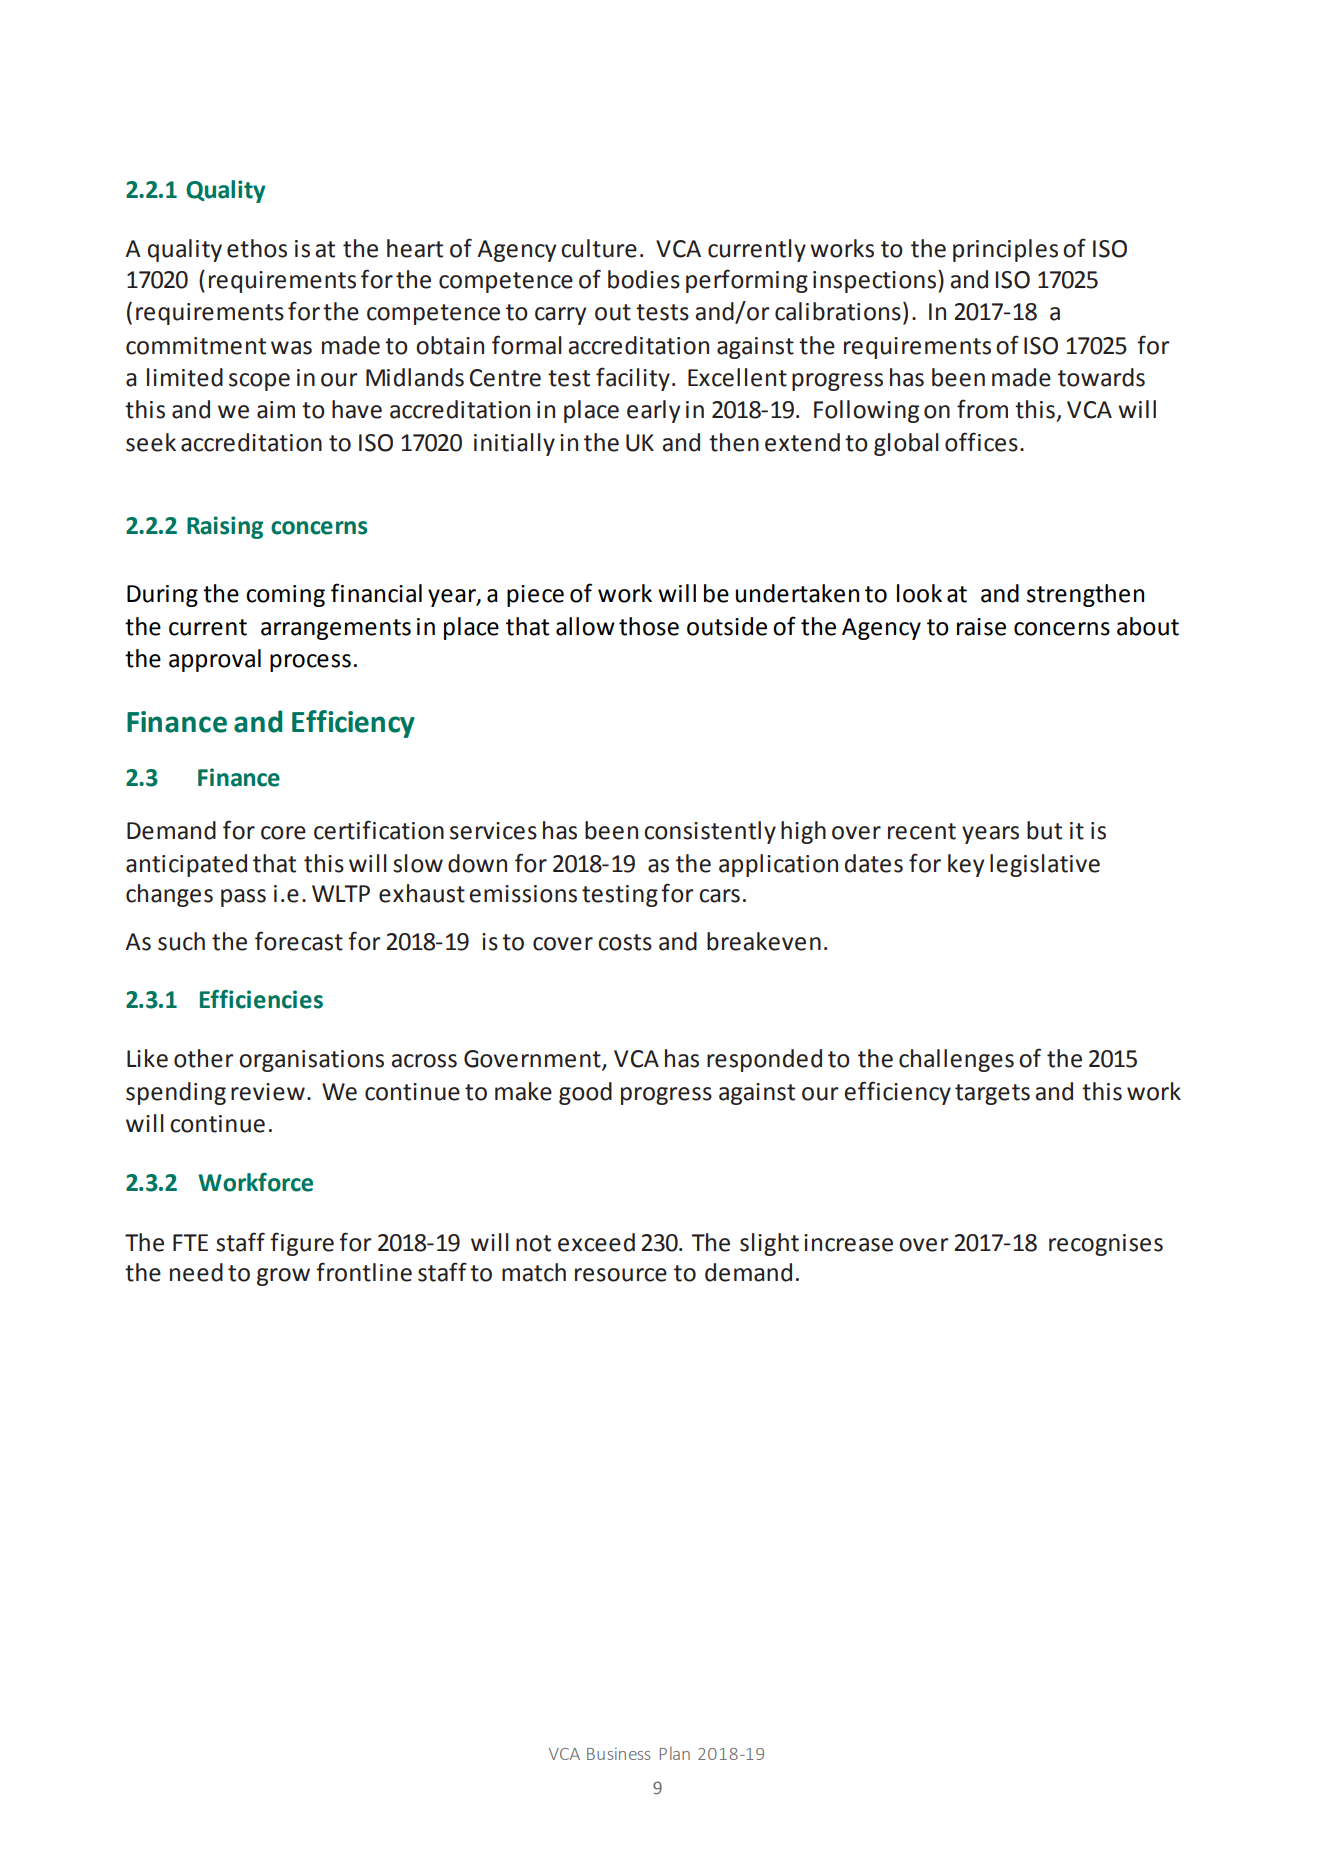 This screenshot has height=1863, width=1318. Describe the element at coordinates (1106, 1245) in the screenshot. I see `recognises` at that location.
